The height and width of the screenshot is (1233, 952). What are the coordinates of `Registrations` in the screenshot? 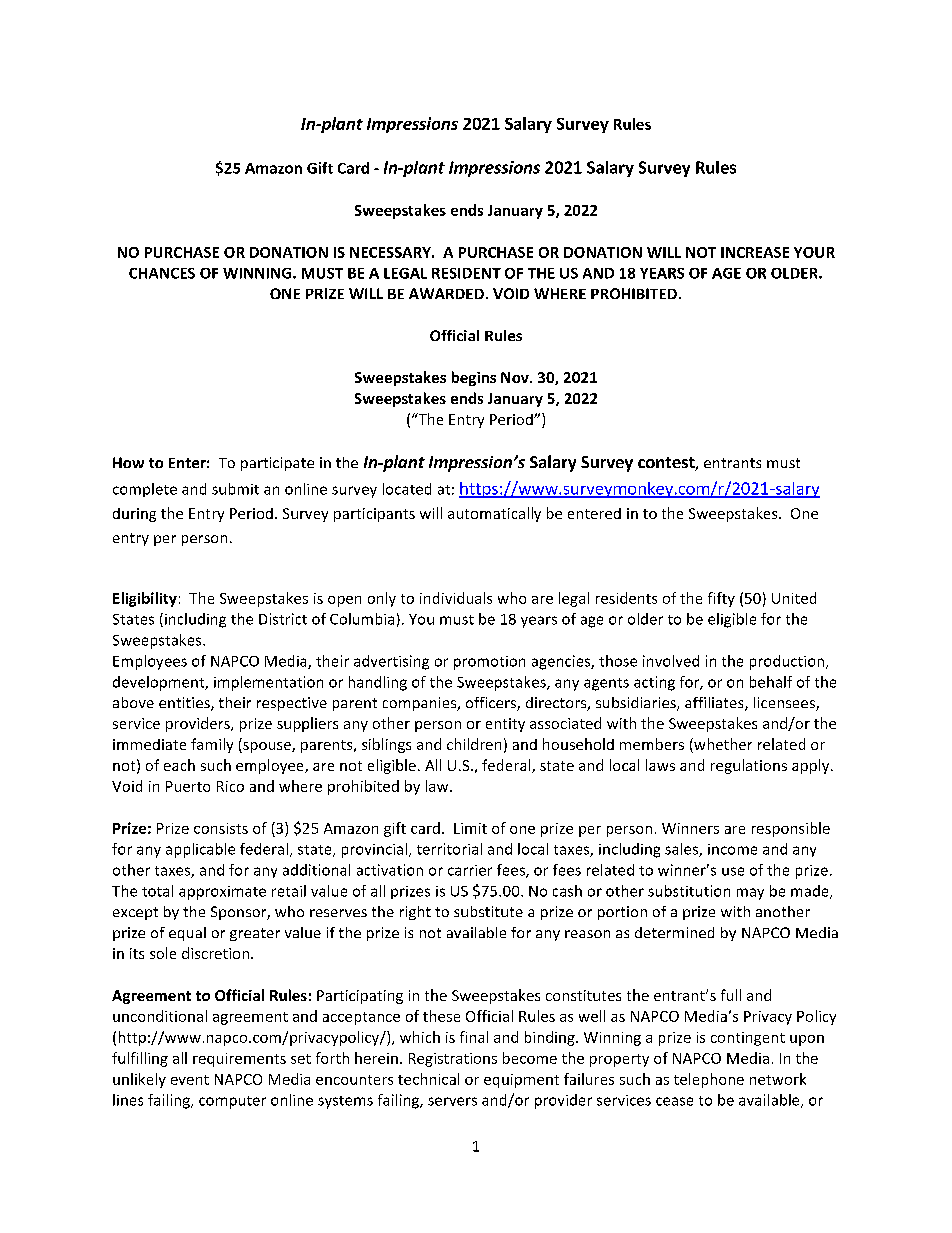 It's located at (453, 1060).
